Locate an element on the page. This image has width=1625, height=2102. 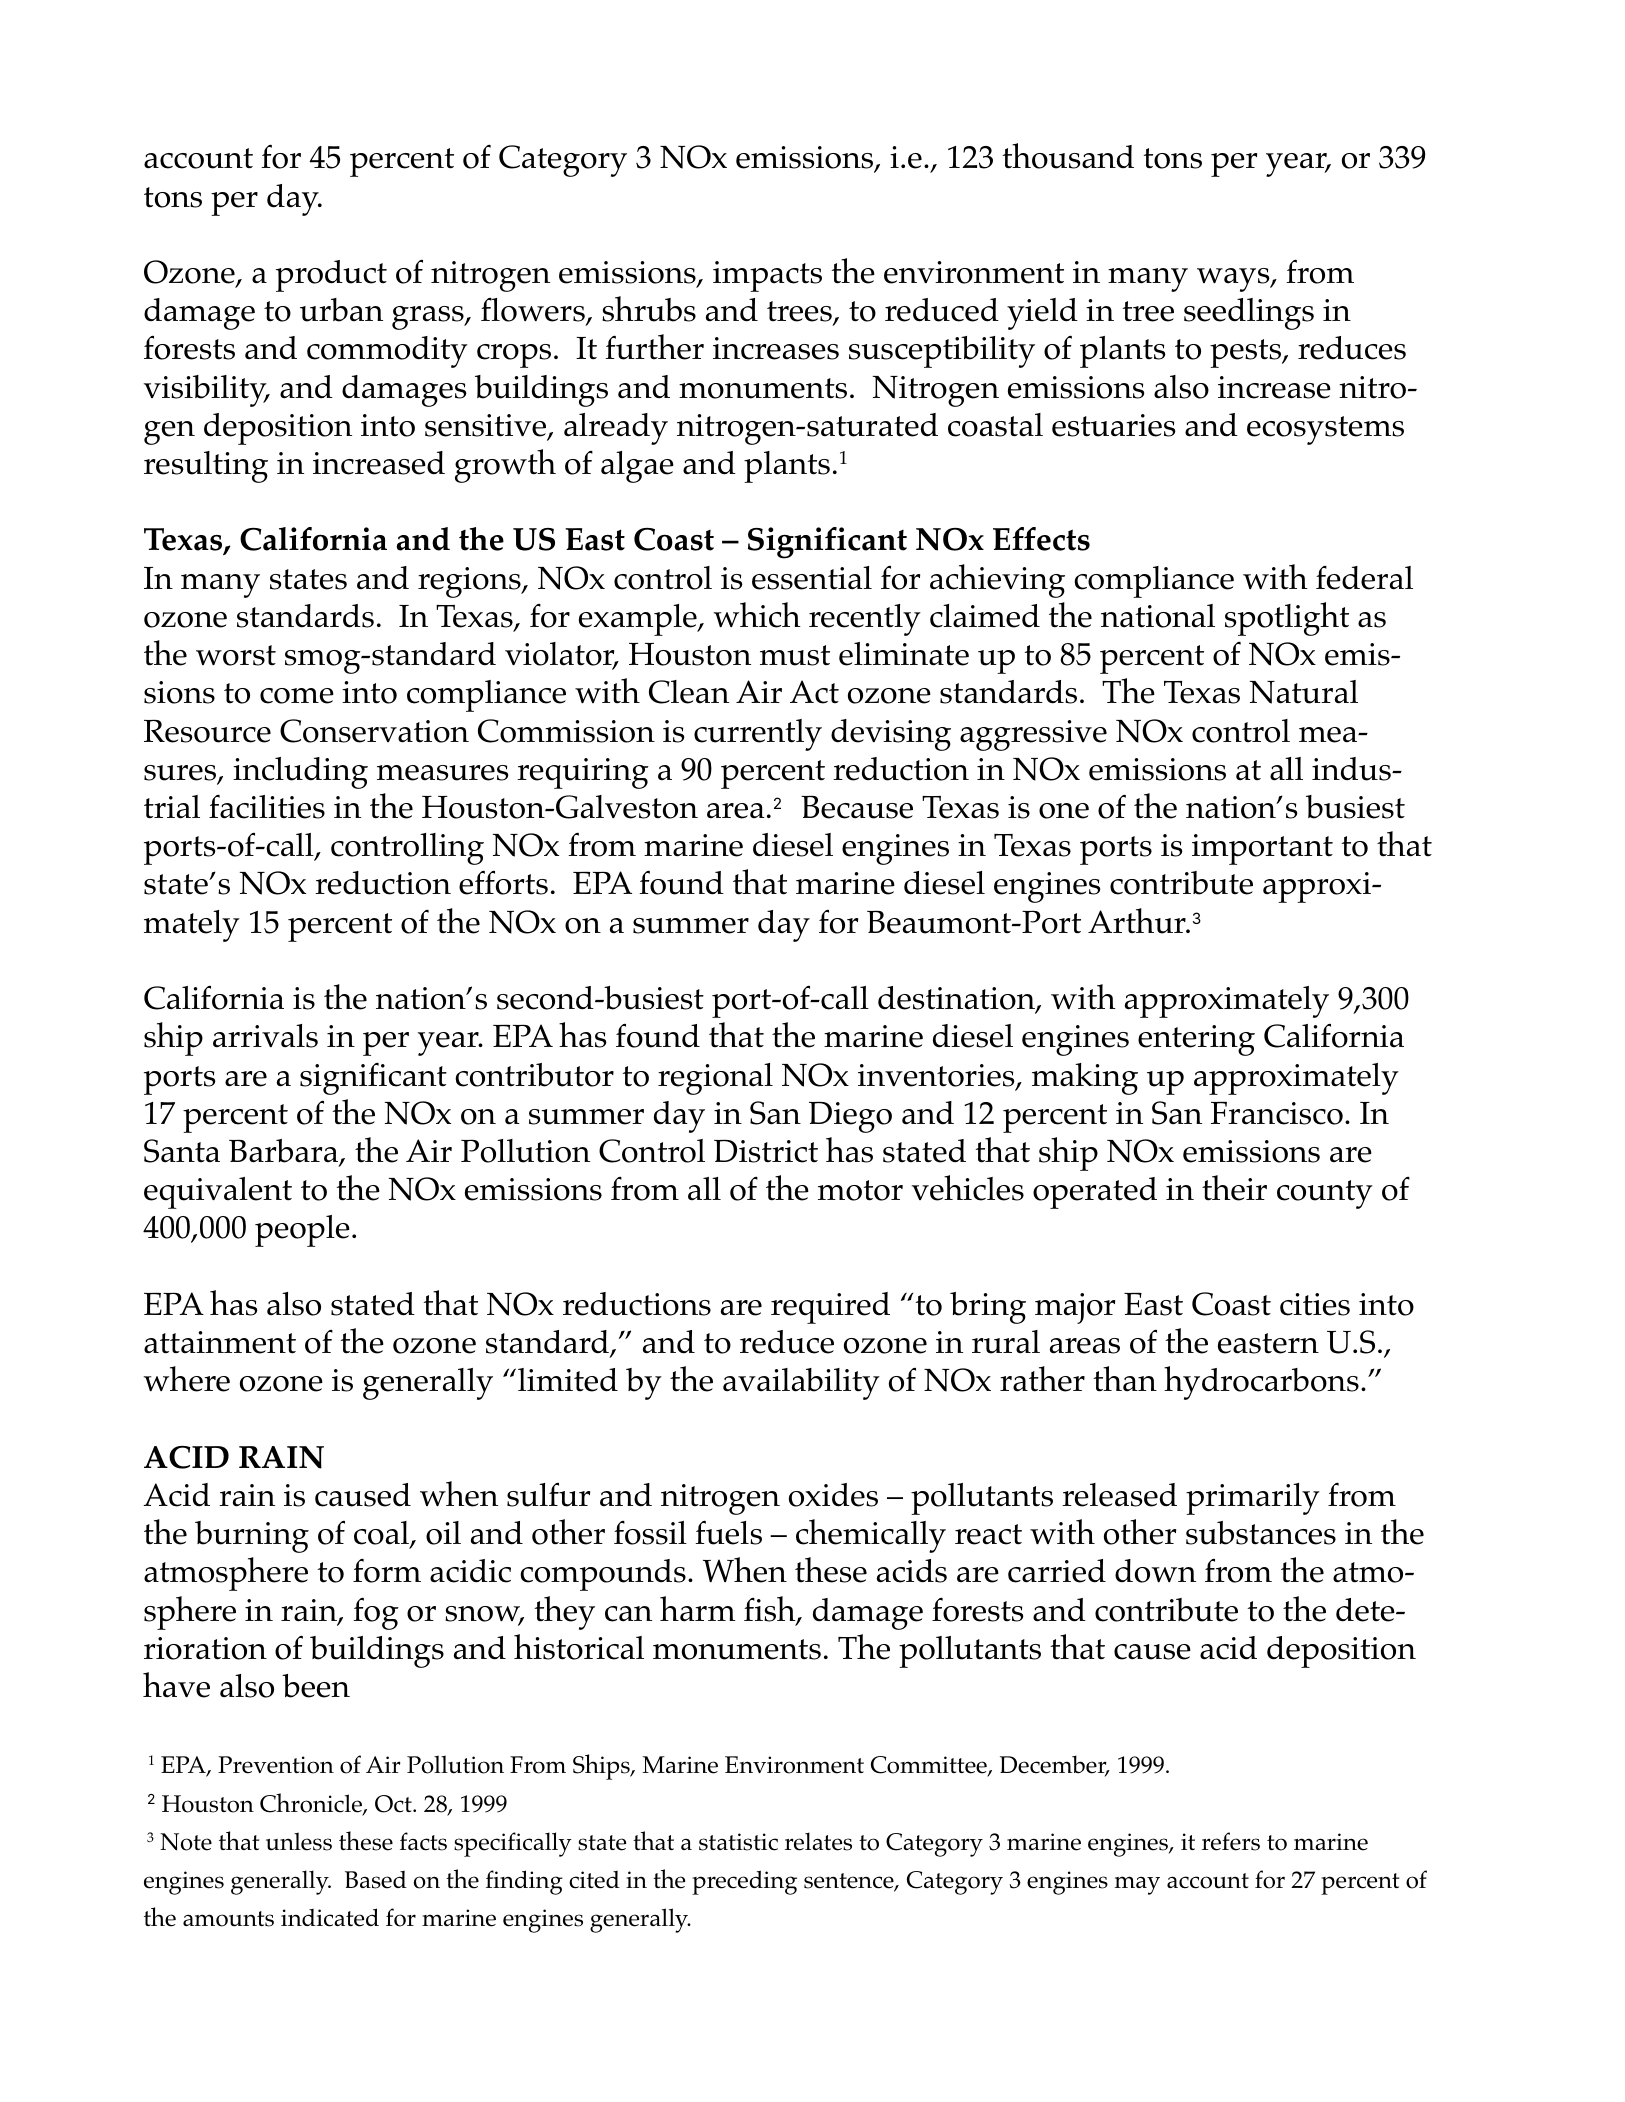
refers is located at coordinates (1231, 1841).
